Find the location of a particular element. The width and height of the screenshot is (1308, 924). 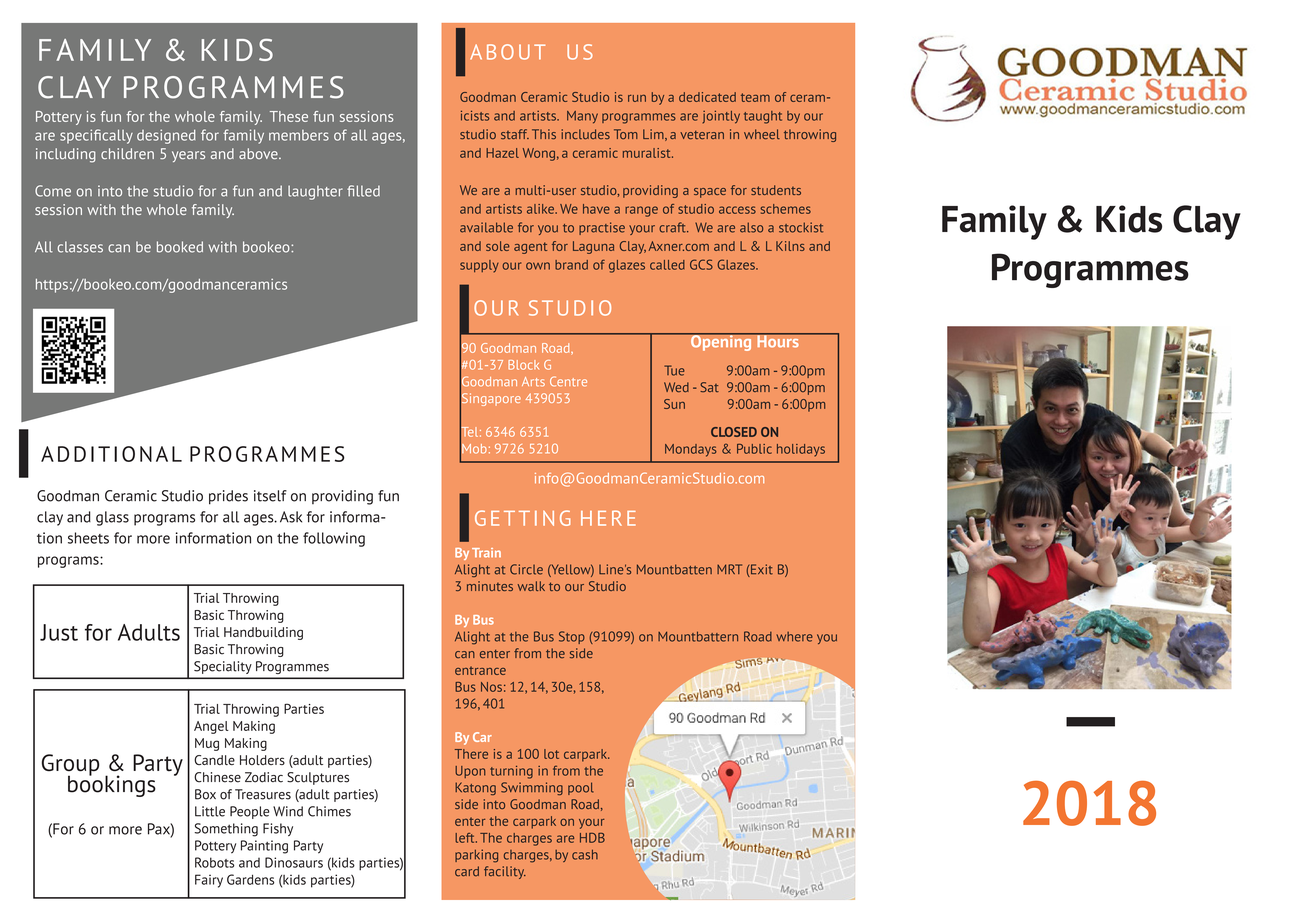

Opening is located at coordinates (721, 342).
